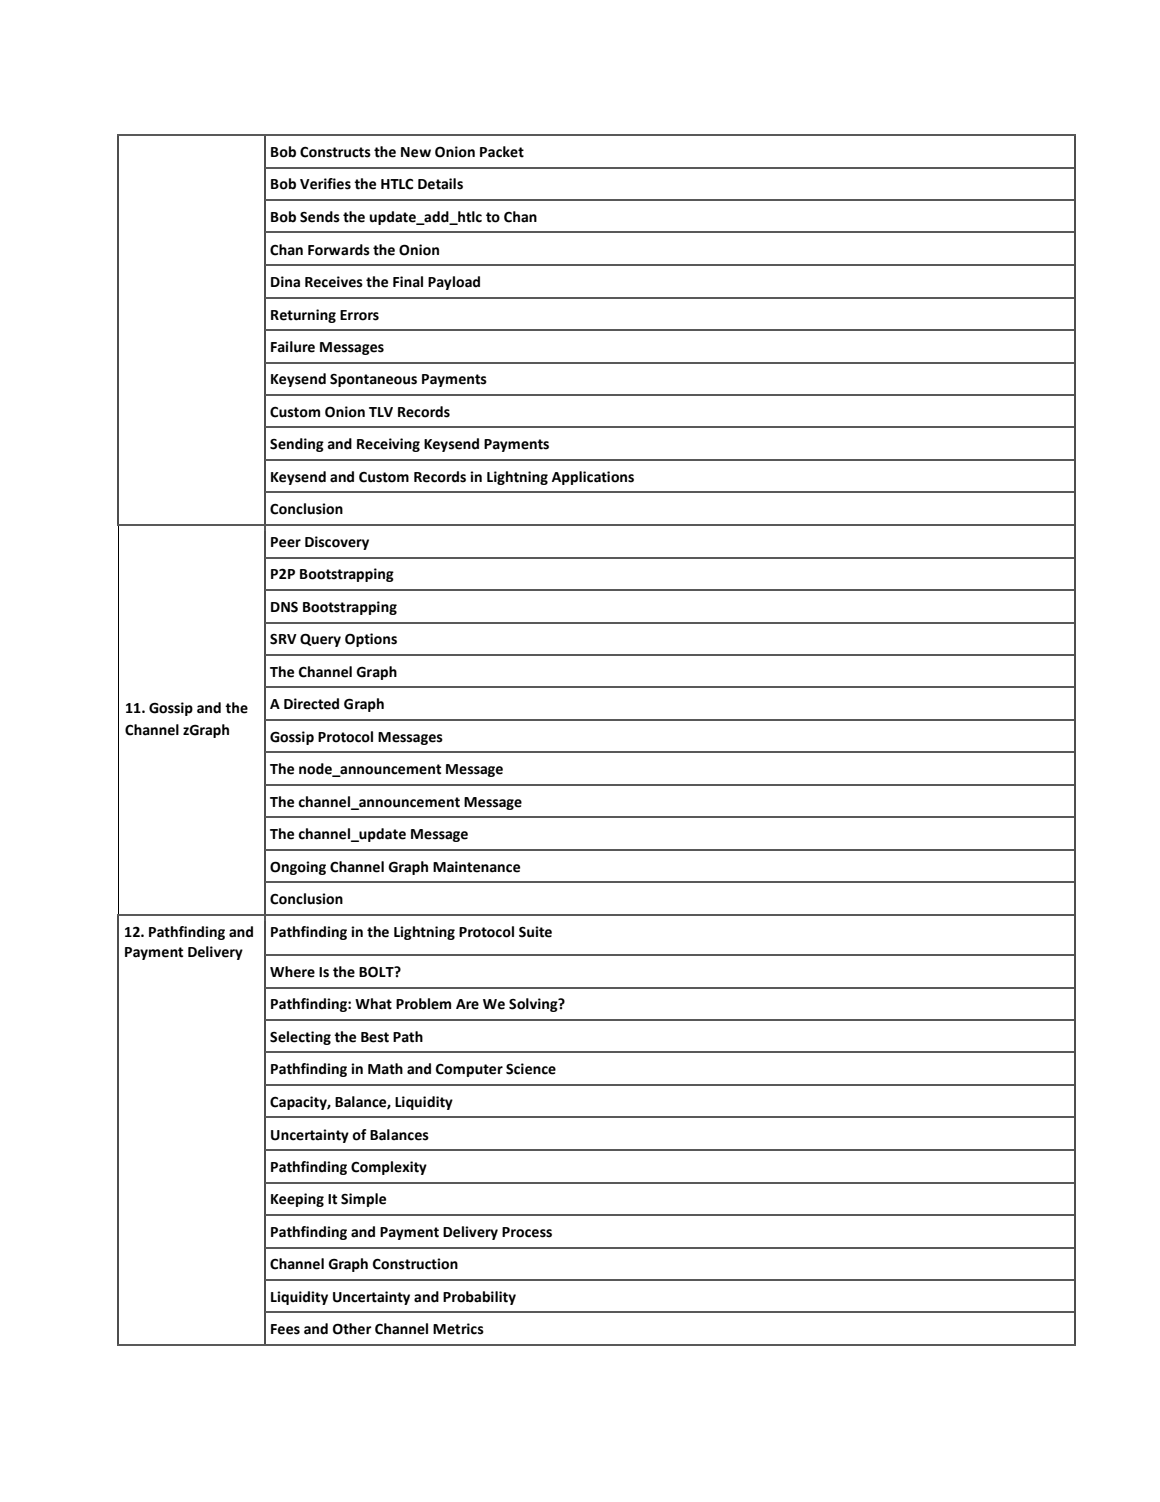 The image size is (1160, 1502). I want to click on Suite, so click(535, 932).
